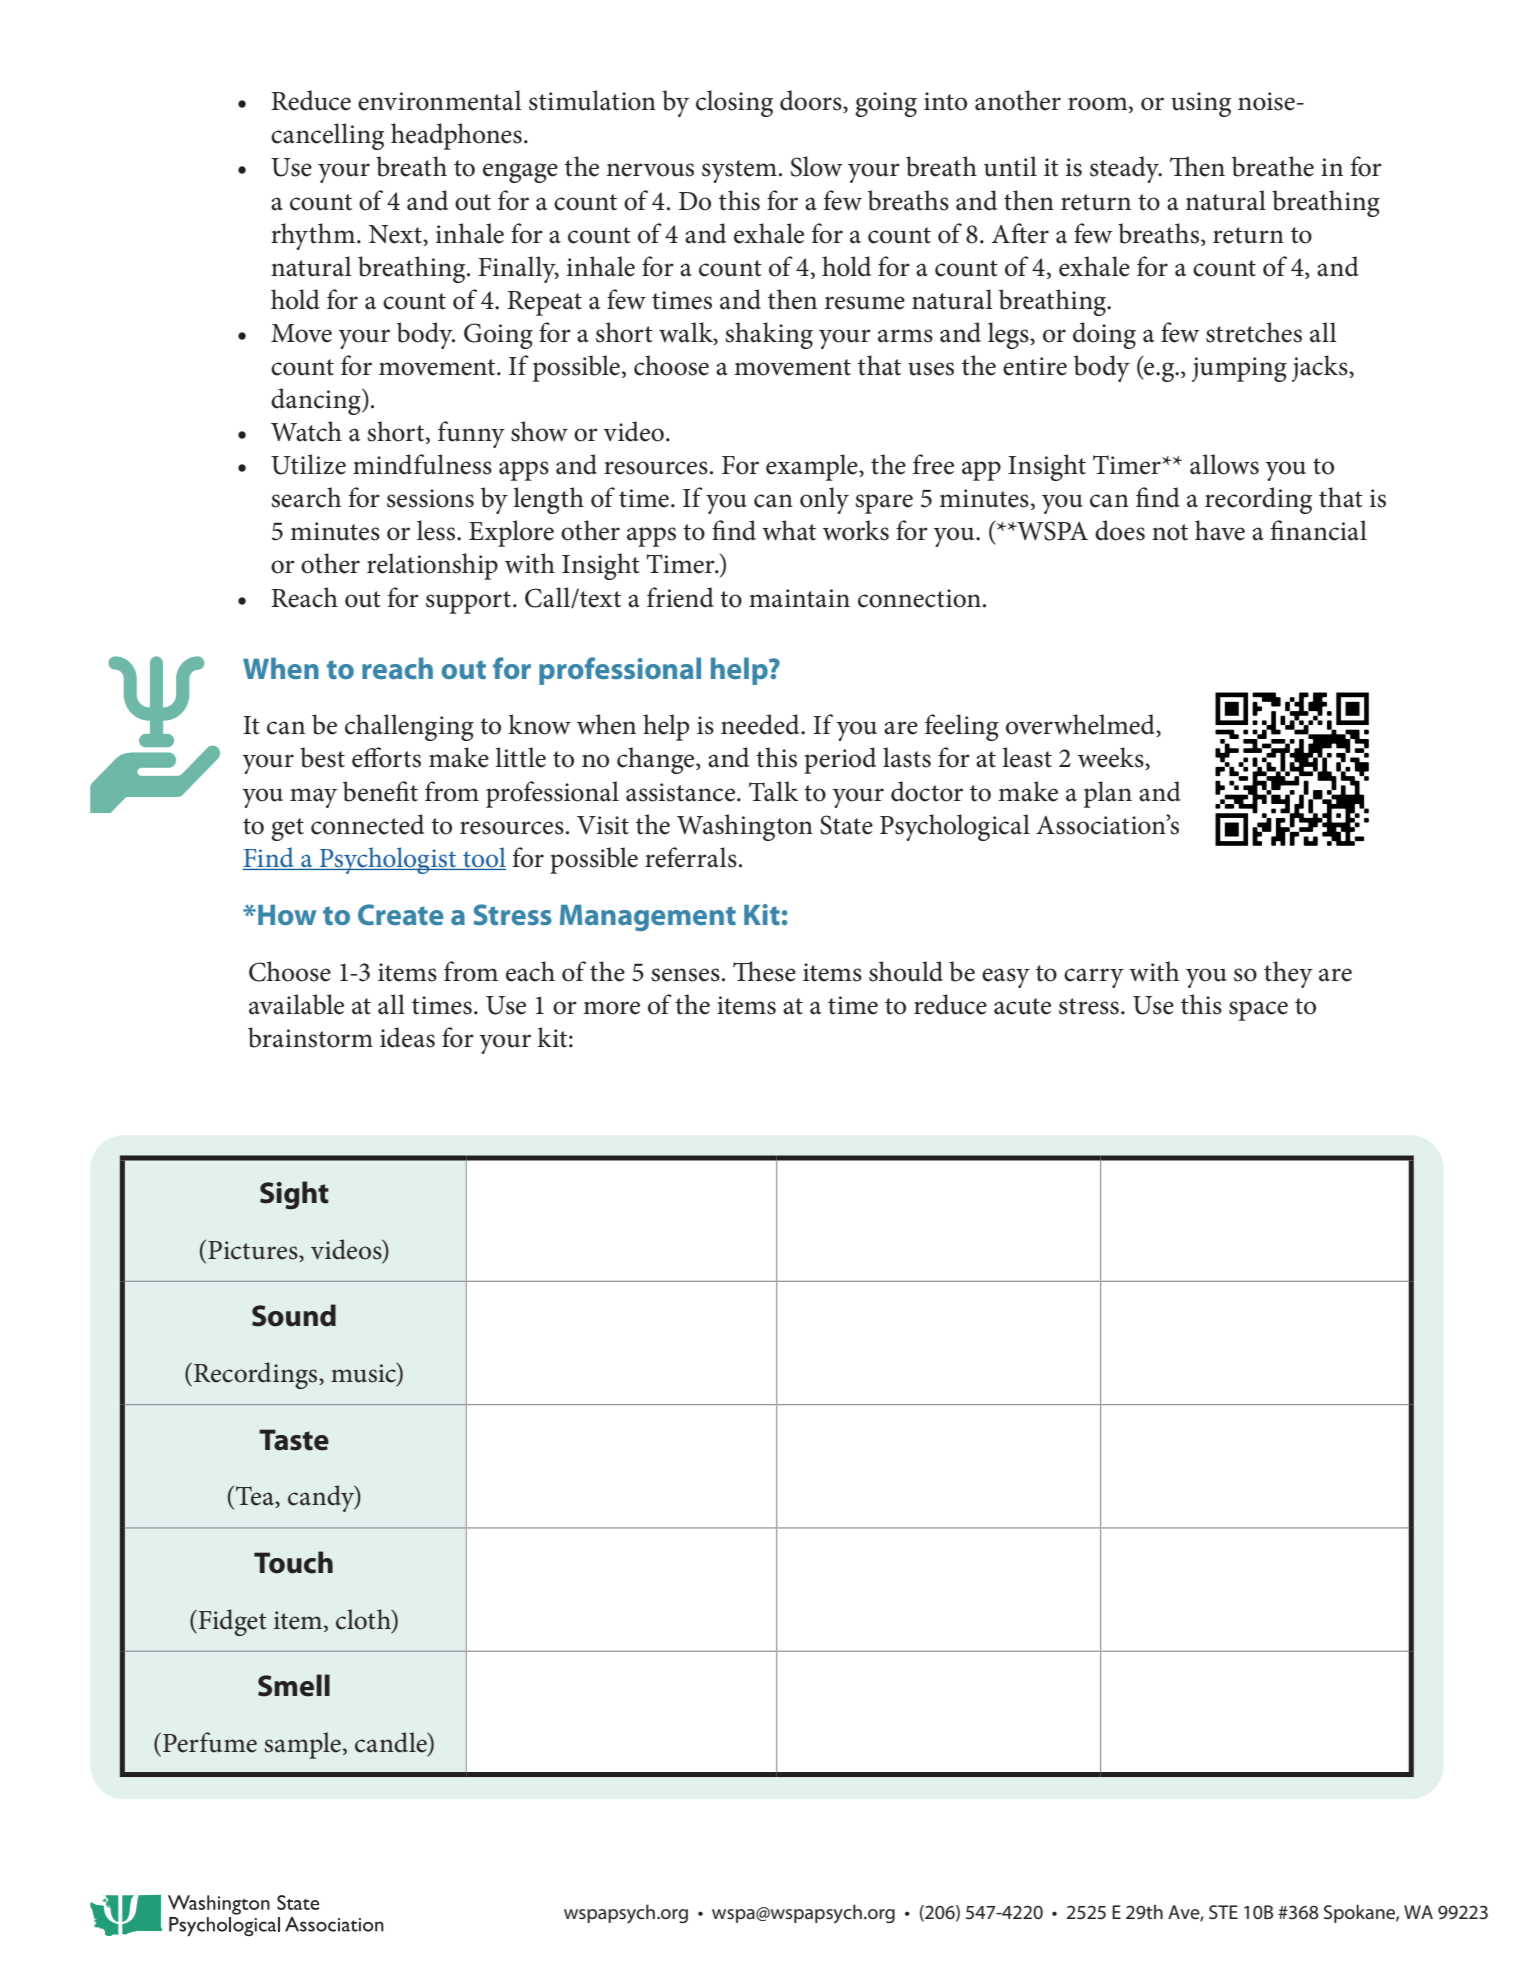 The height and width of the screenshot is (1985, 1534). What do you see at coordinates (1220, 530) in the screenshot?
I see `have` at bounding box center [1220, 530].
